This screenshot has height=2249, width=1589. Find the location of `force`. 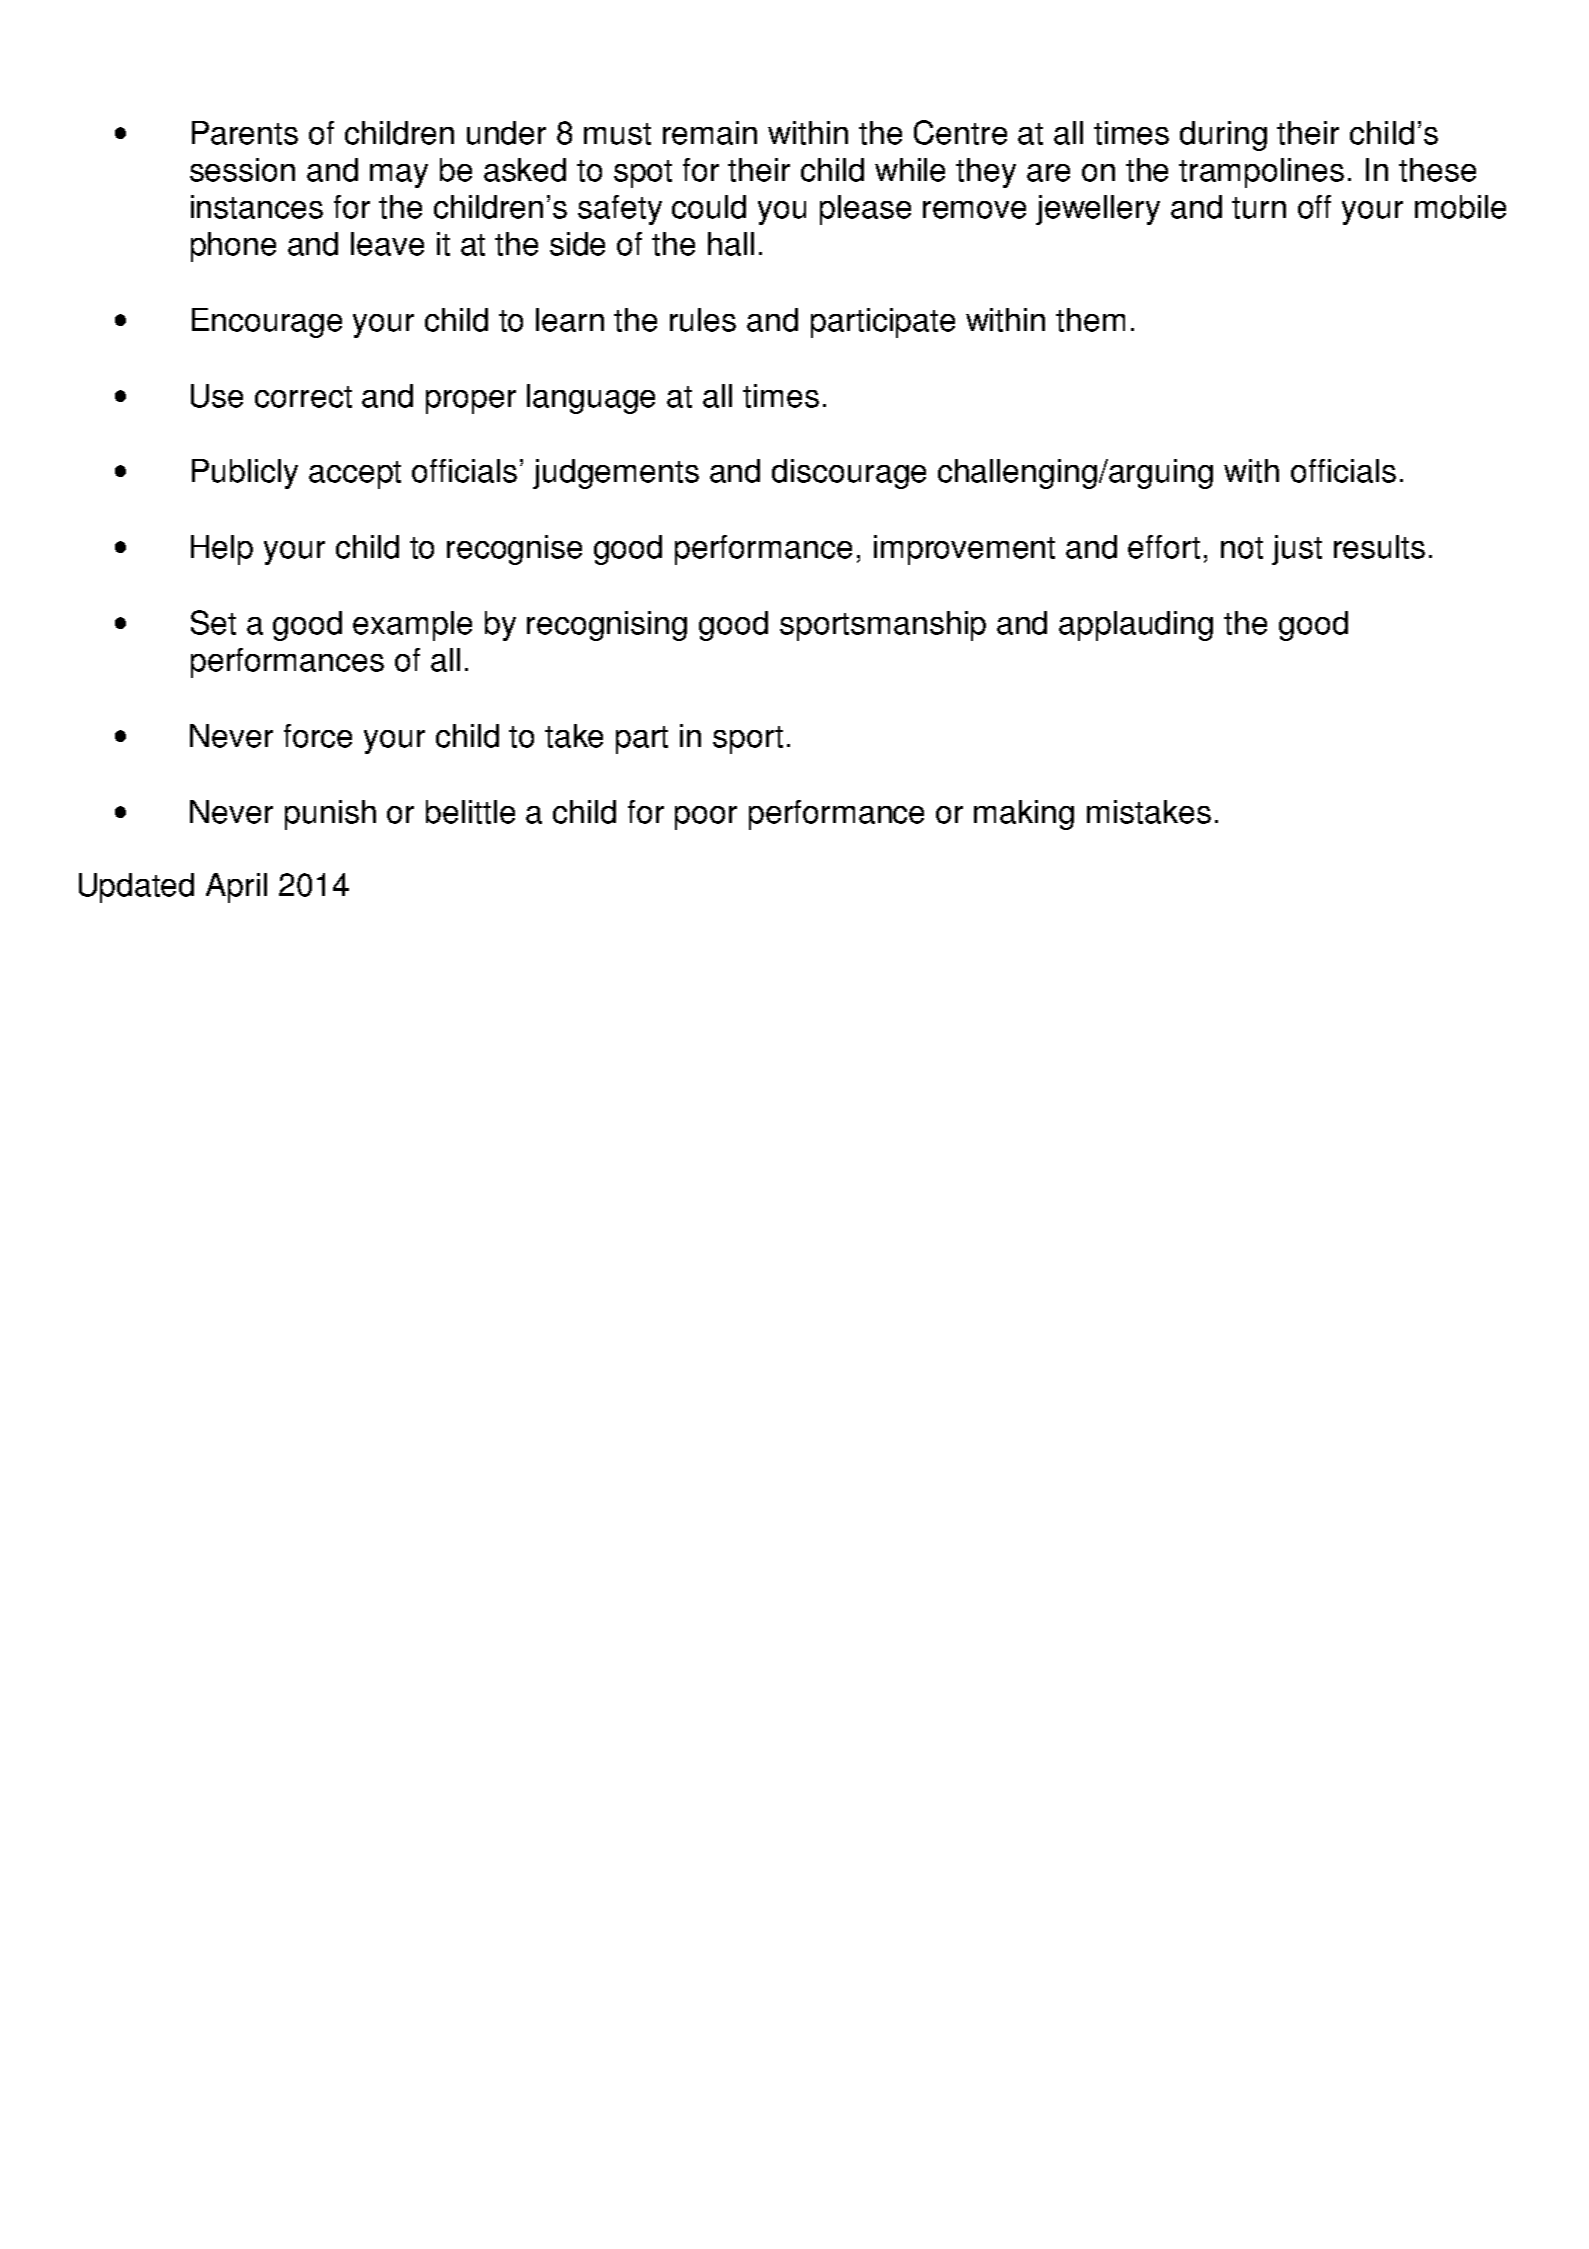

force is located at coordinates (318, 736).
